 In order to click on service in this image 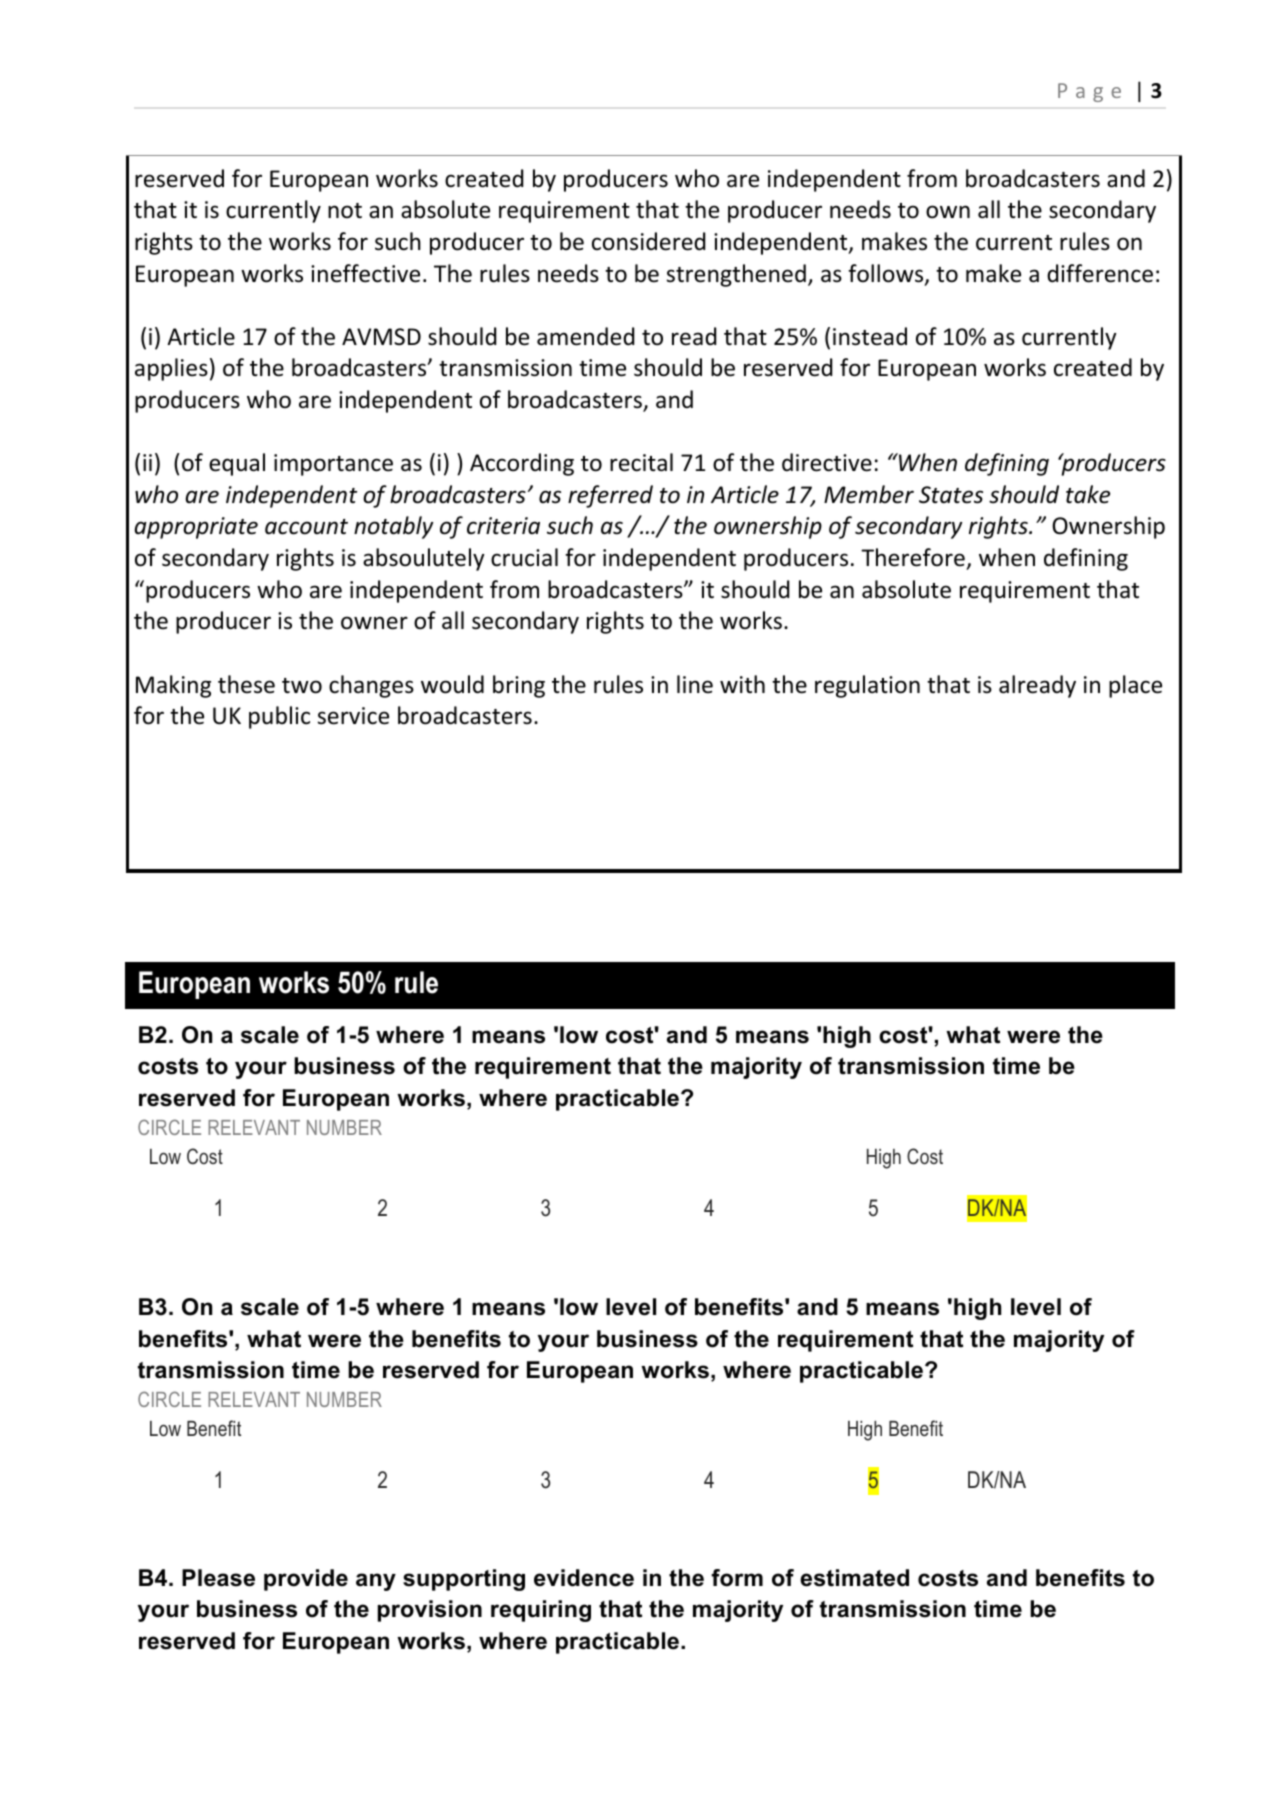, I will do `click(353, 716)`.
